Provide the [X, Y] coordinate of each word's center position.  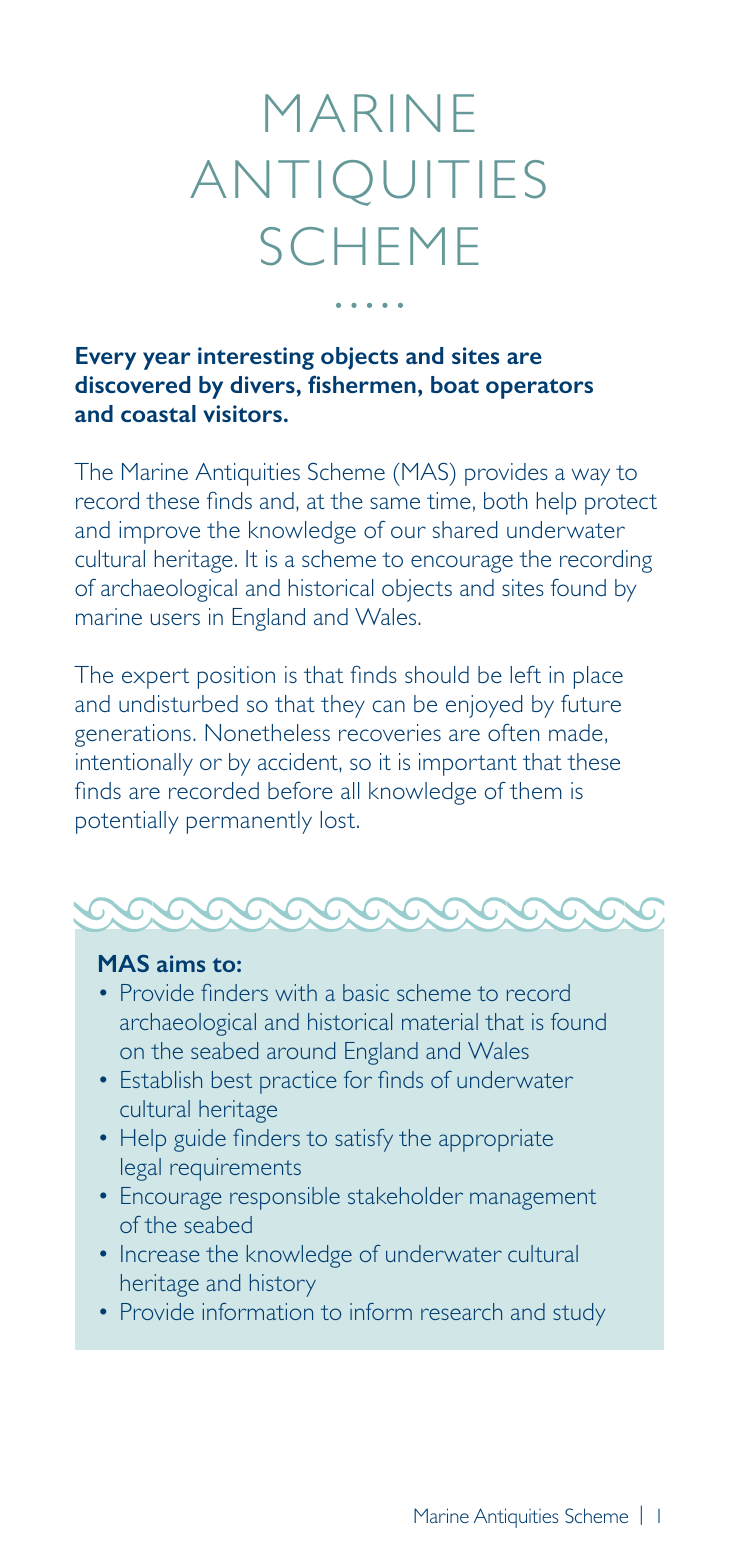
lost [337, 819]
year [167, 361]
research [461, 1311]
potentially [127, 822]
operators [539, 389]
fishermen [362, 384]
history [283, 1285]
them [536, 790]
